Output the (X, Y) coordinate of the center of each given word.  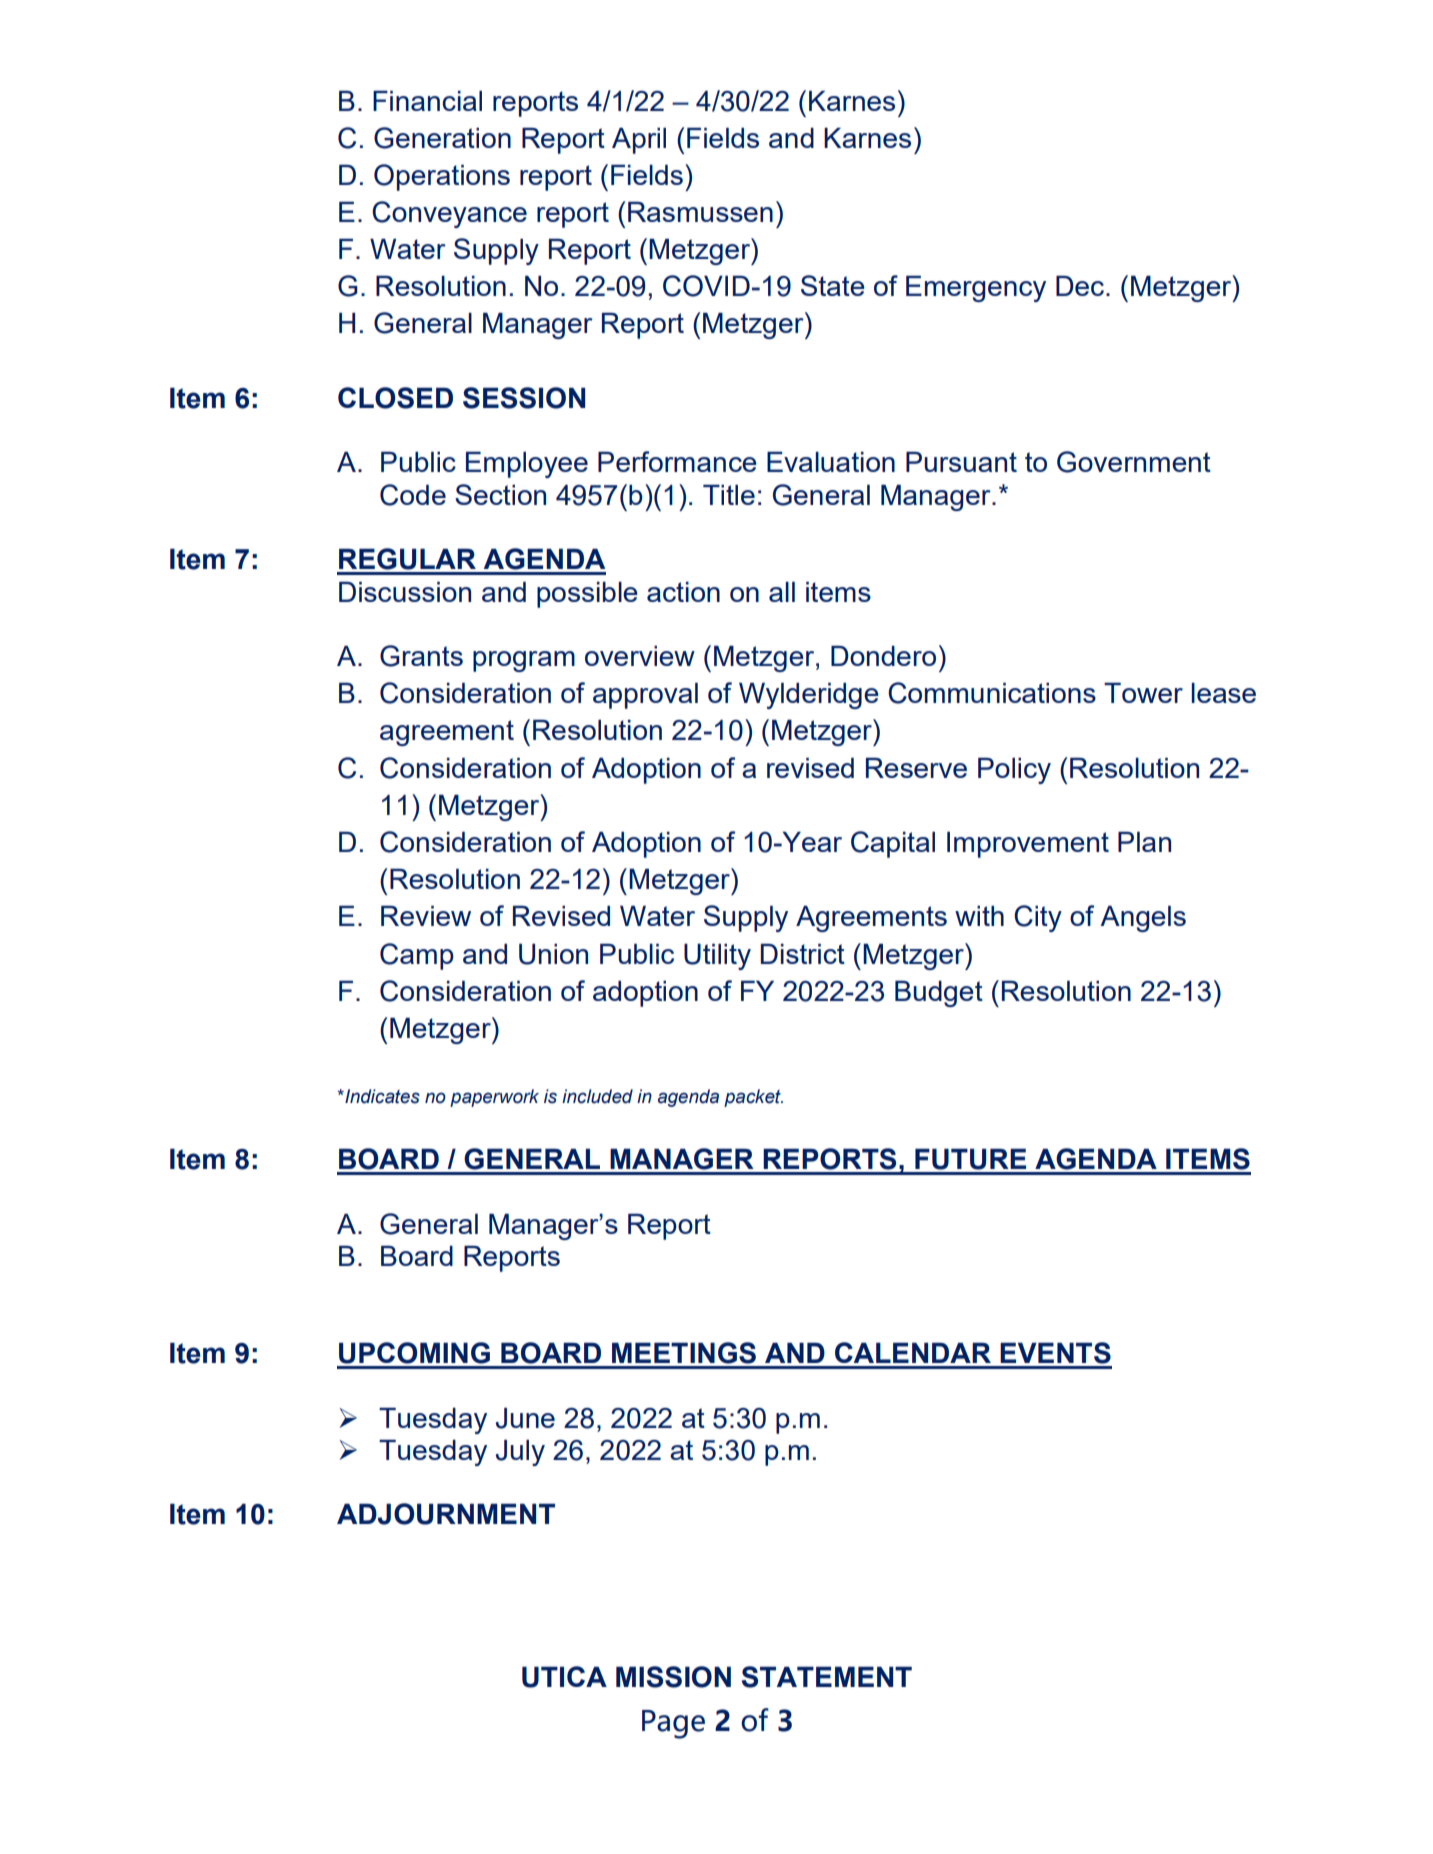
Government (1134, 462)
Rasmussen (700, 212)
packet (753, 1098)
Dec (1080, 286)
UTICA (564, 1677)
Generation (442, 138)
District (803, 954)
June (525, 1418)
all (782, 592)
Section (500, 494)
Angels (1143, 919)
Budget (939, 994)
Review (426, 916)
